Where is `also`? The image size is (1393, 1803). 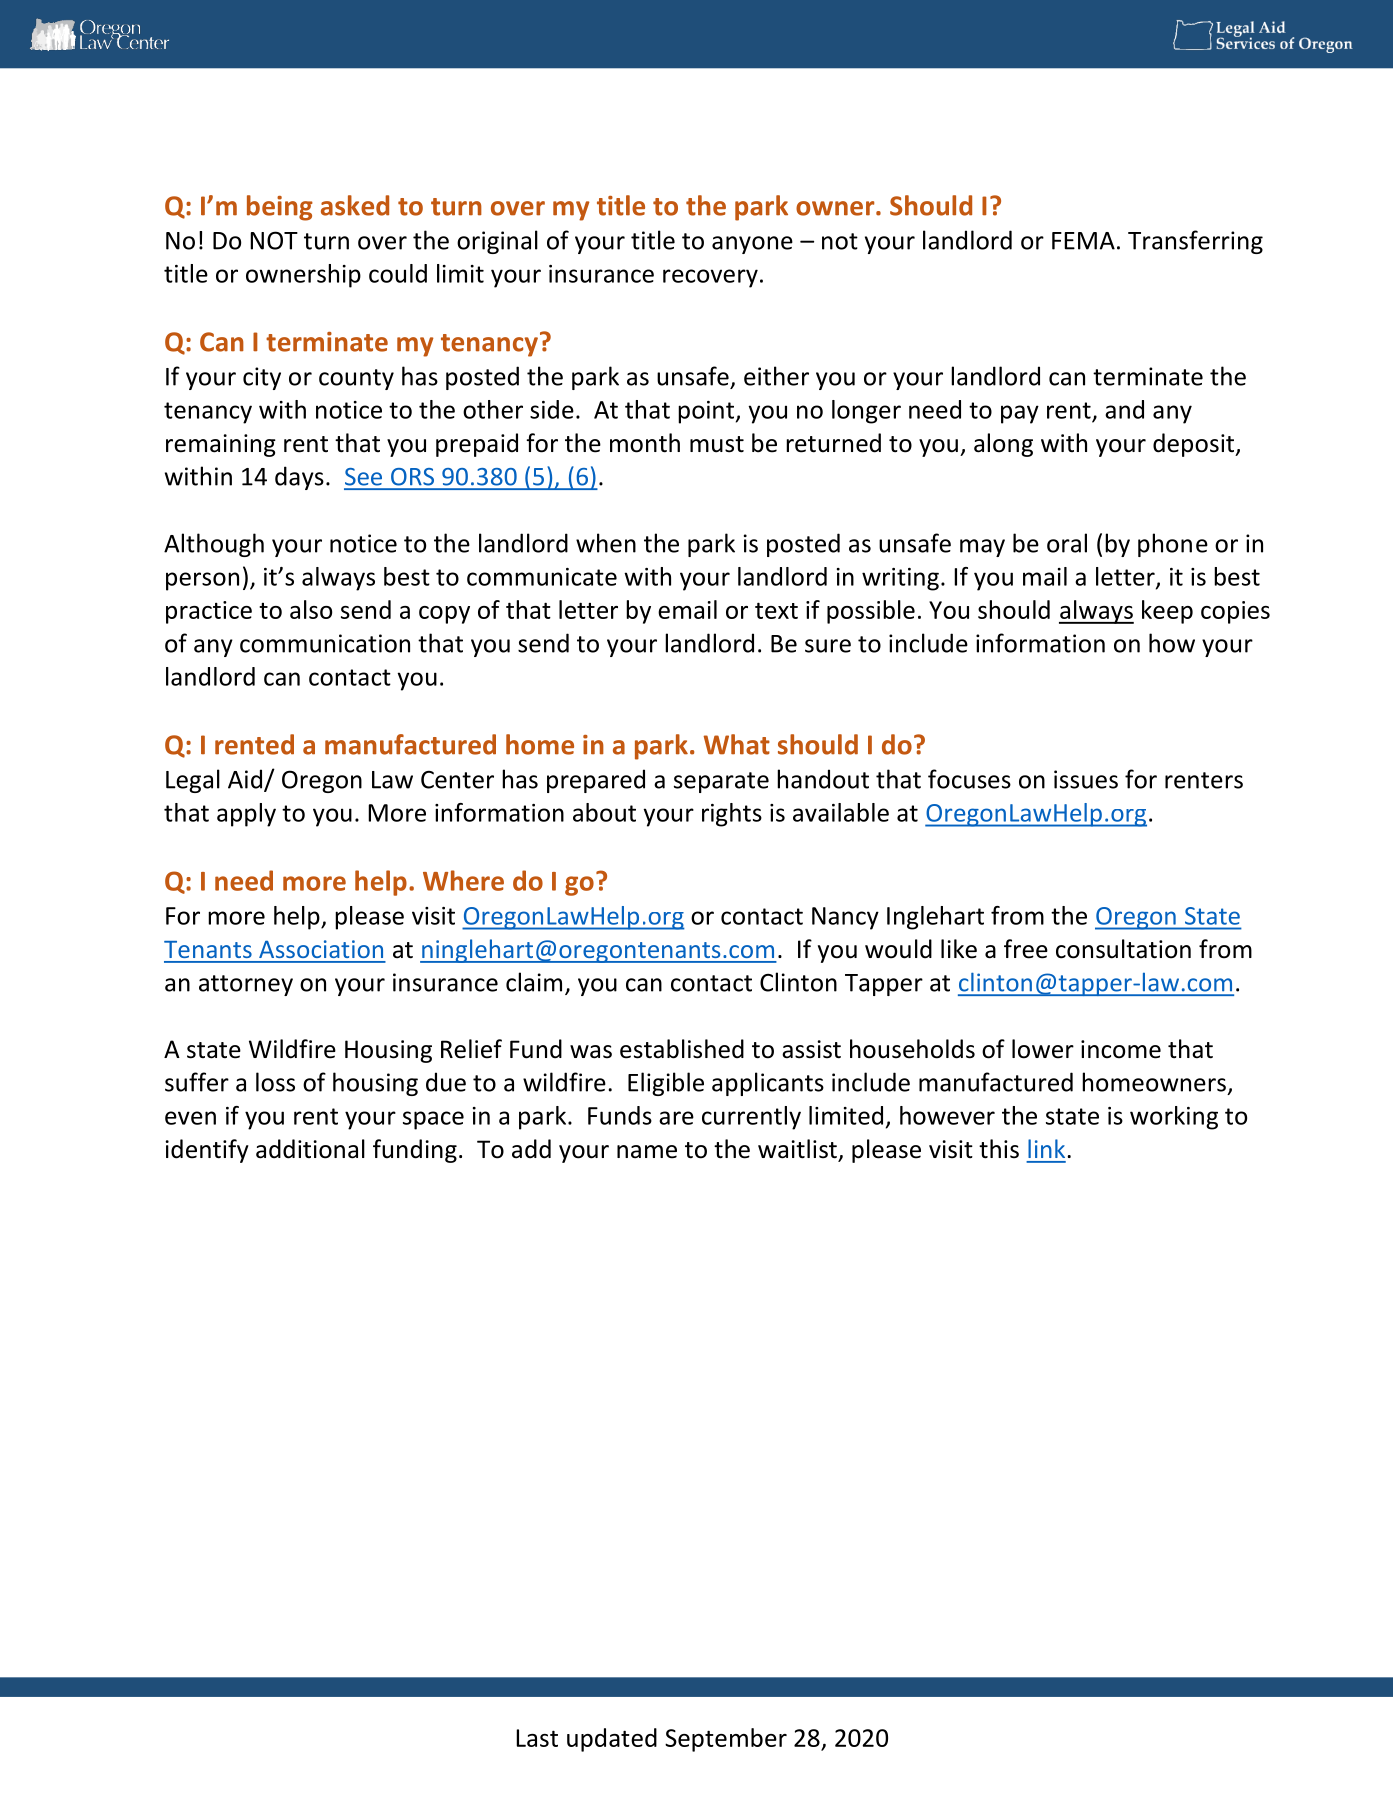 also is located at coordinates (311, 609).
